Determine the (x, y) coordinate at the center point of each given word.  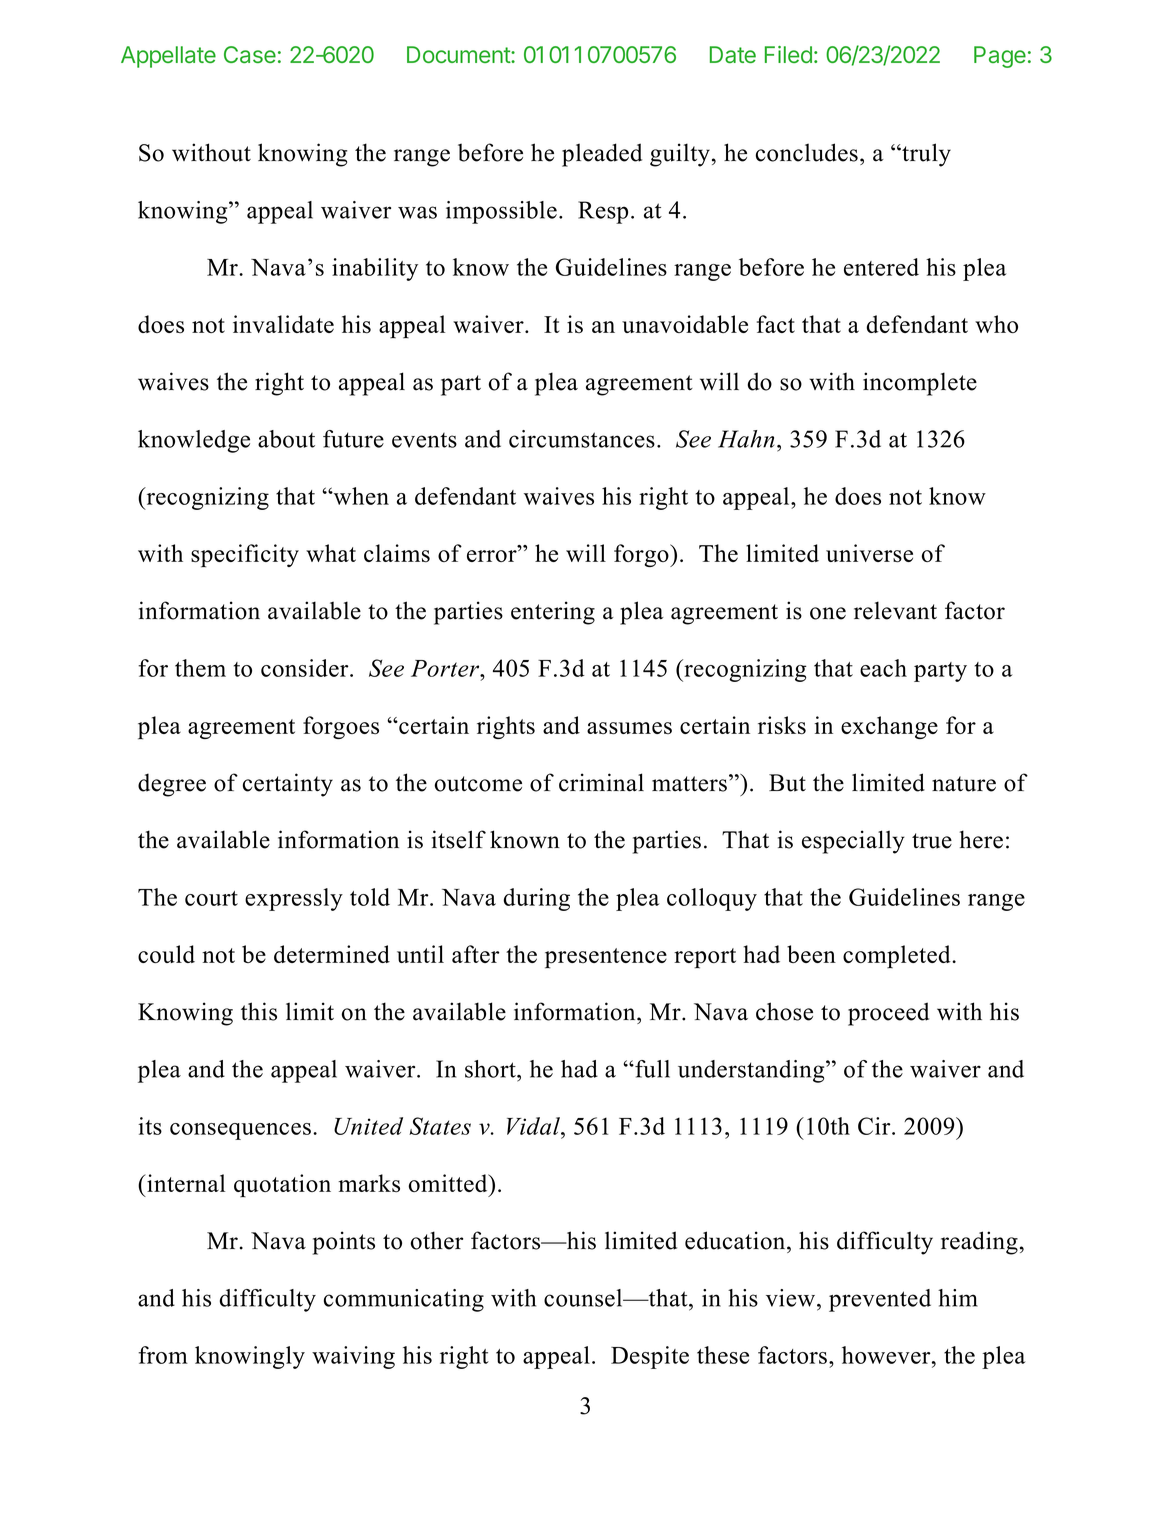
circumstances (582, 439)
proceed (888, 1014)
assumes (629, 728)
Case (250, 54)
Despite (650, 1357)
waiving (353, 1357)
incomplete (920, 384)
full (651, 1069)
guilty (681, 155)
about (286, 439)
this (259, 1011)
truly (925, 155)
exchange (889, 727)
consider (306, 668)
